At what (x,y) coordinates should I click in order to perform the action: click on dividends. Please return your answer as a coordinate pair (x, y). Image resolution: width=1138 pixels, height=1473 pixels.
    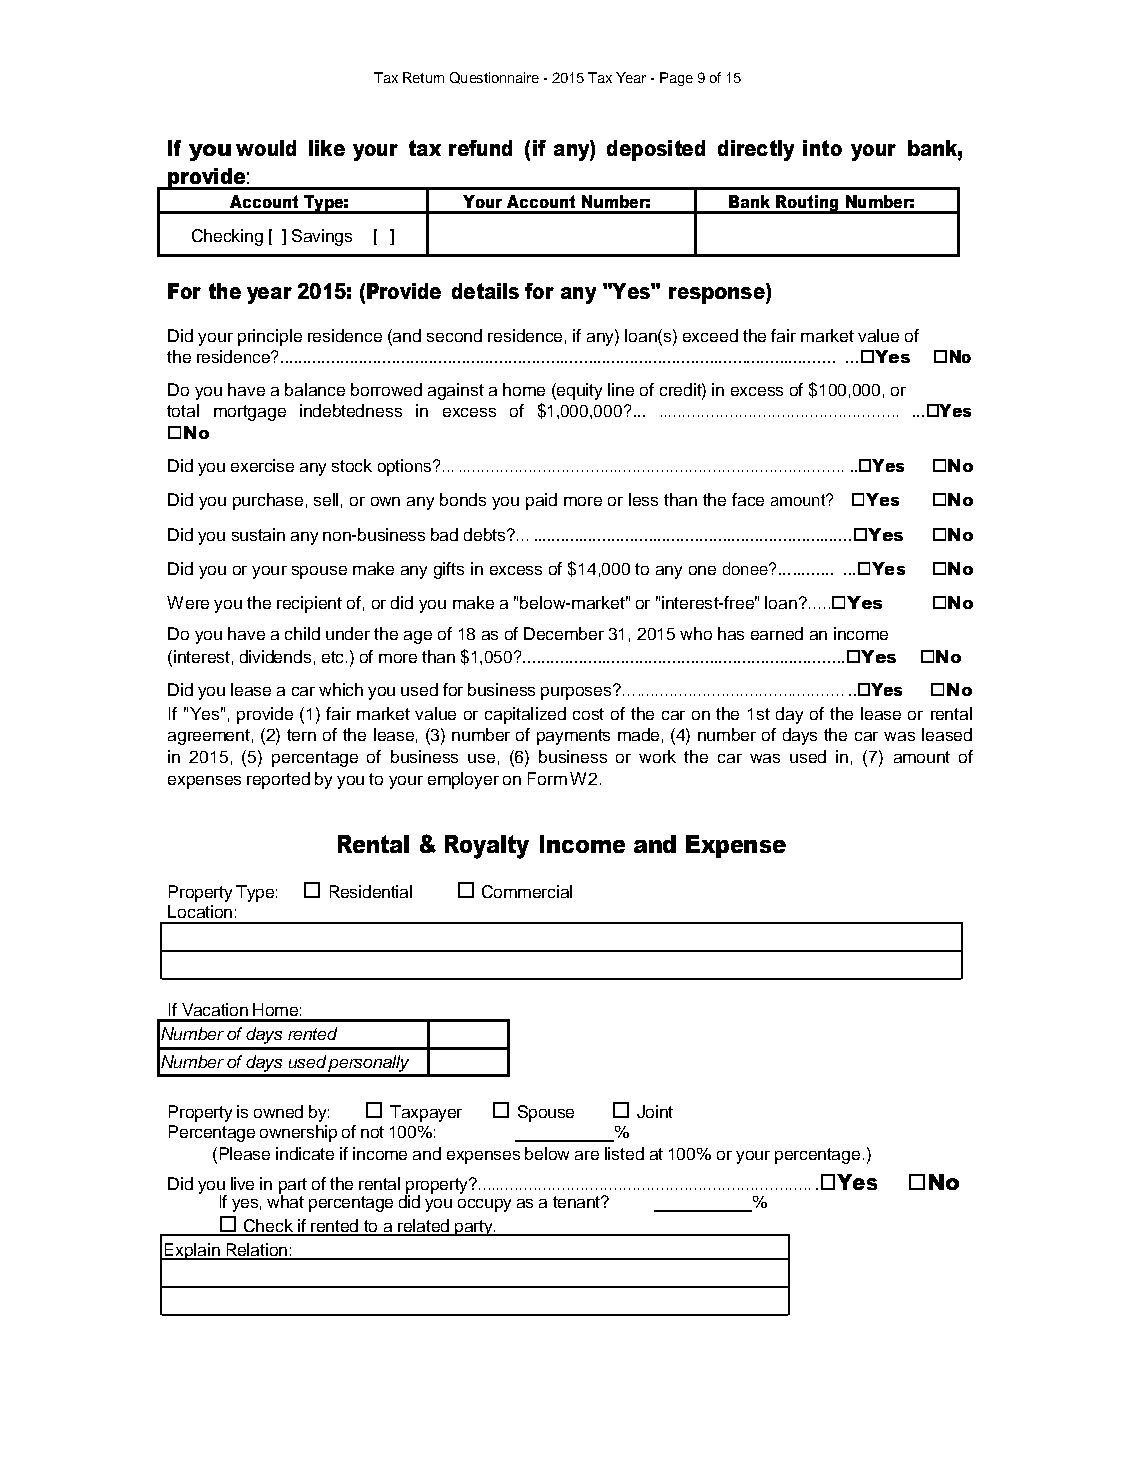
    Looking at the image, I should click on (275, 656).
